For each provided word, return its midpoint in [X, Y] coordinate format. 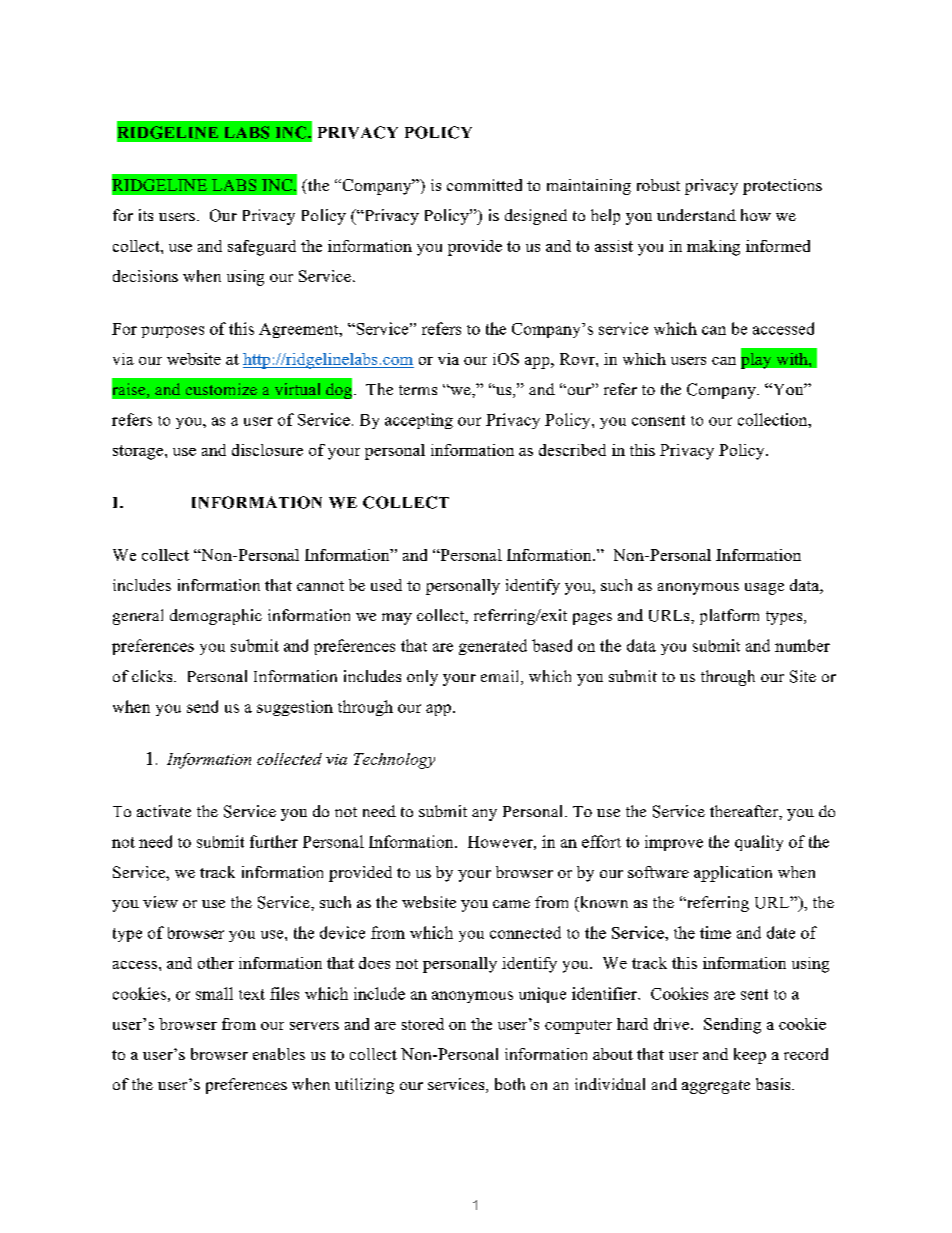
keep [750, 1056]
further [274, 841]
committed [484, 185]
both [510, 1084]
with [793, 359]
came [511, 904]
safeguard [262, 248]
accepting [419, 421]
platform [729, 617]
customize [221, 389]
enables [279, 1054]
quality [759, 843]
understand [696, 215]
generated [493, 647]
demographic [216, 617]
